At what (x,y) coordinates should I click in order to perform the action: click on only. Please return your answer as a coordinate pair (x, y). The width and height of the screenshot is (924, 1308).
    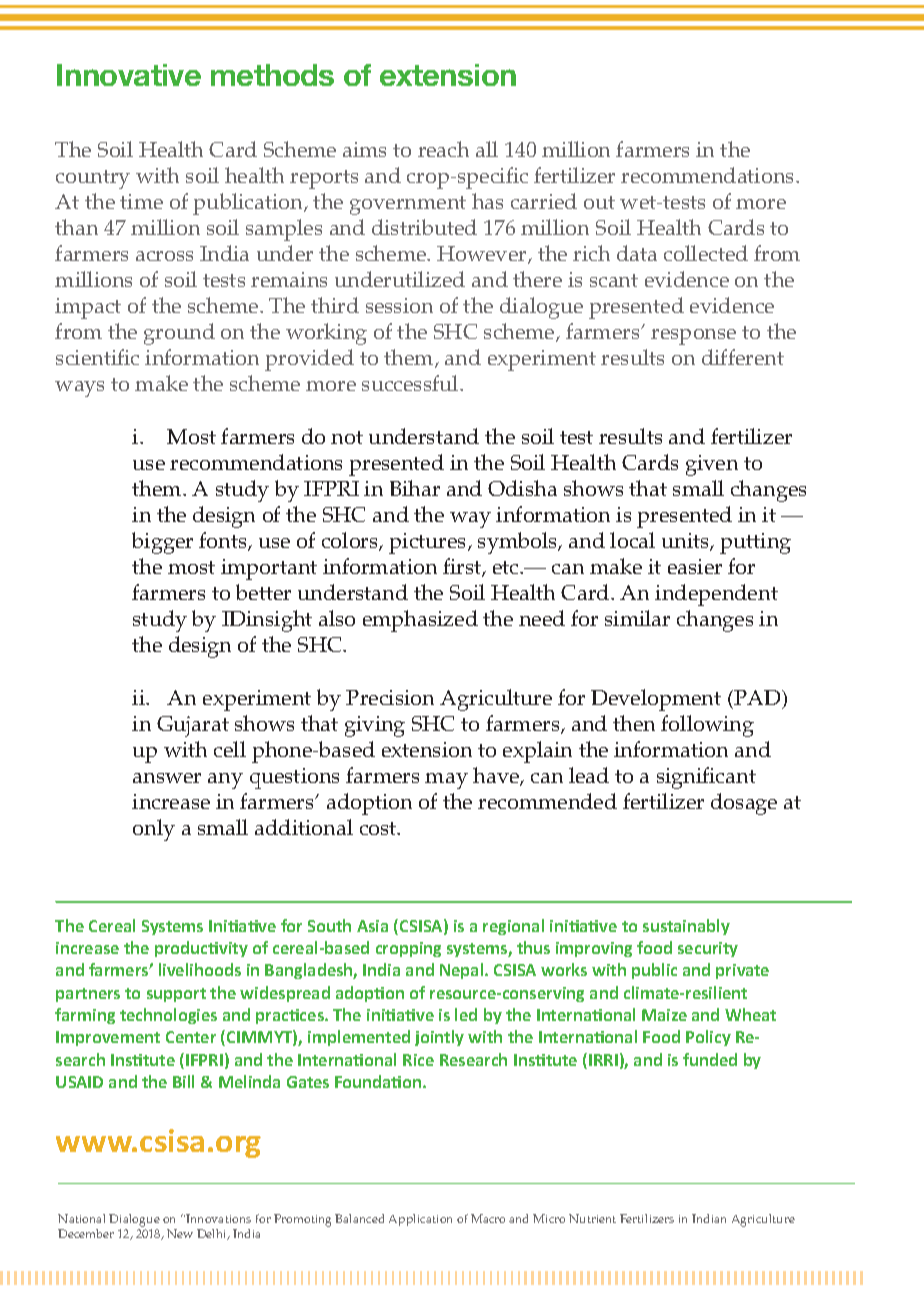
    Looking at the image, I should click on (154, 830).
